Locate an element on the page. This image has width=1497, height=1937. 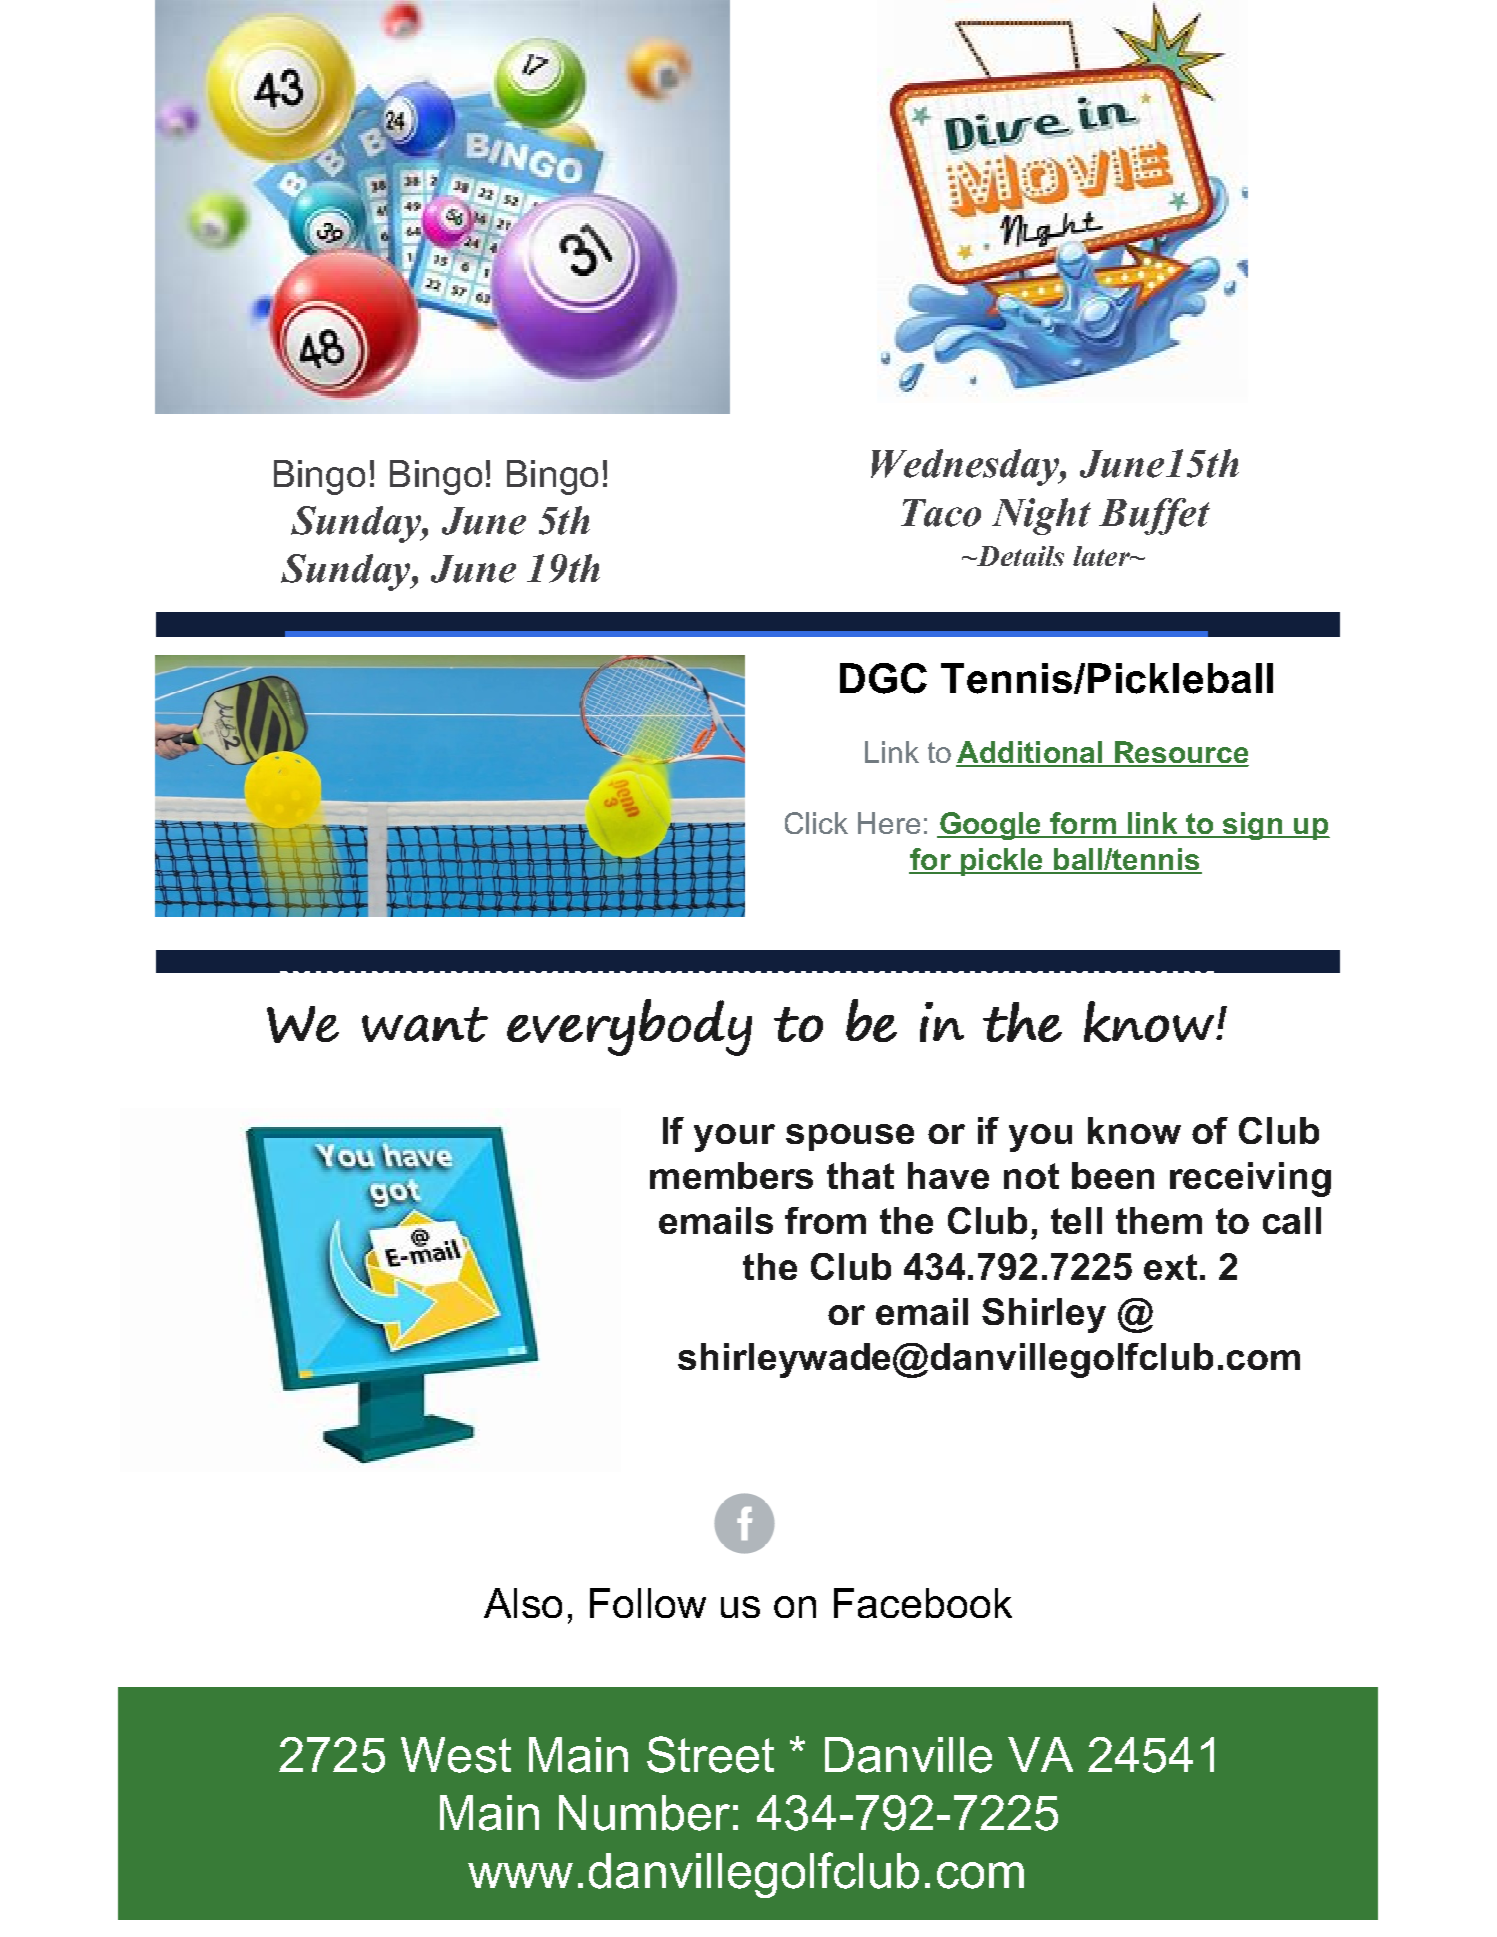
Taco is located at coordinates (941, 513).
